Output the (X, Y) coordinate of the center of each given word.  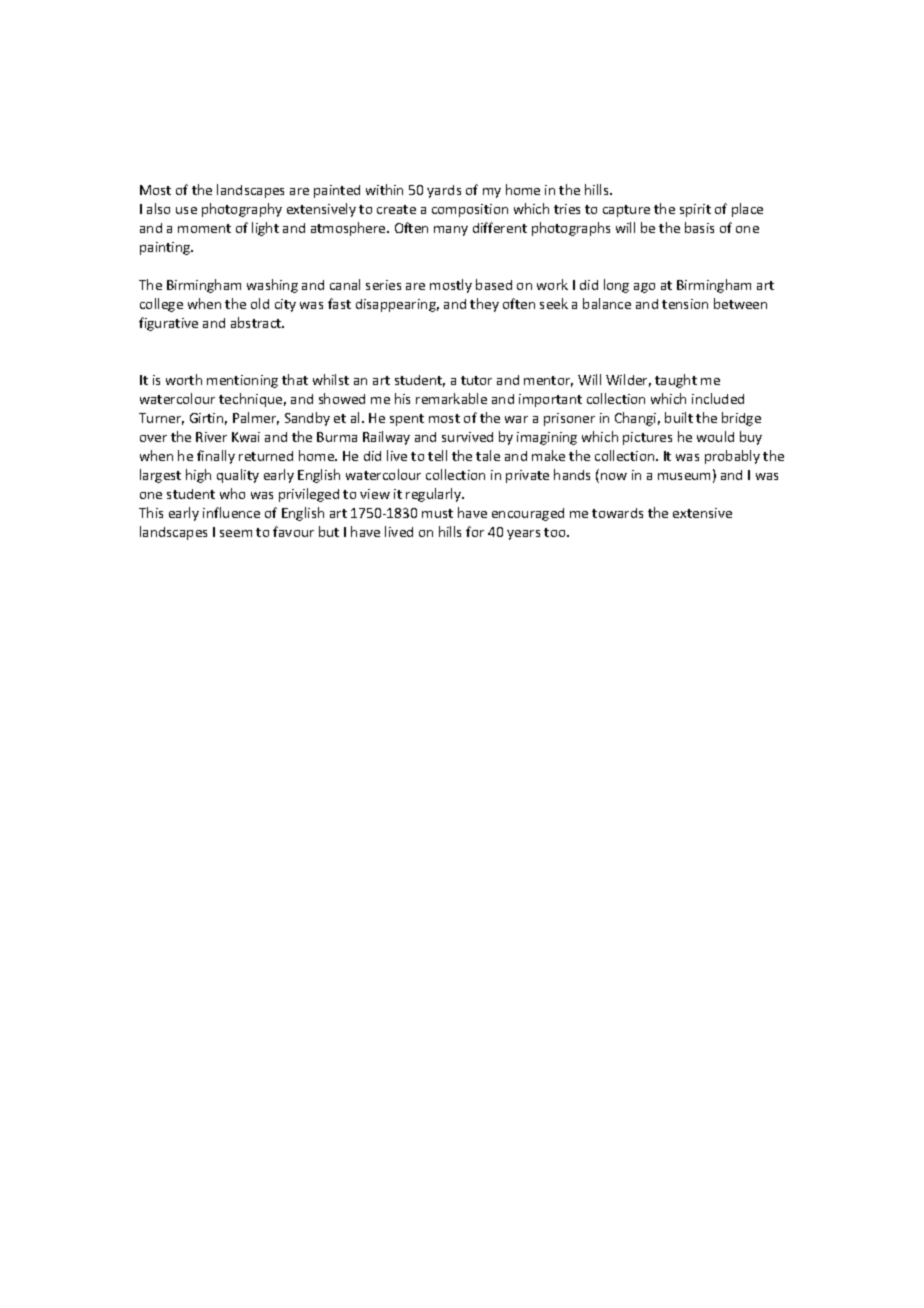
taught (676, 381)
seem (236, 533)
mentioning (242, 381)
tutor (476, 380)
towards (617, 513)
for (475, 531)
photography (242, 210)
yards (444, 191)
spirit (695, 210)
